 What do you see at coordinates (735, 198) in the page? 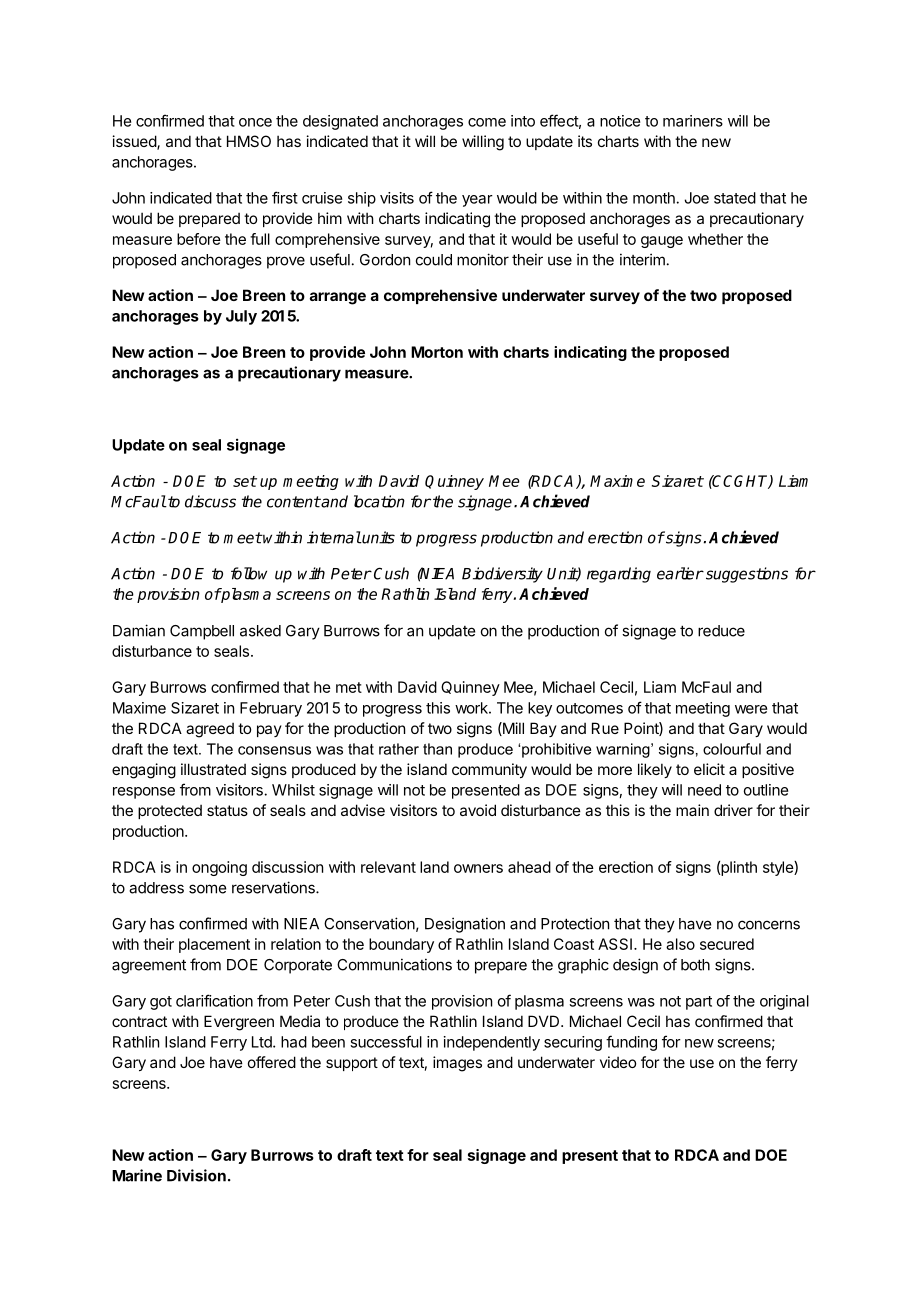
I see `stated` at bounding box center [735, 198].
